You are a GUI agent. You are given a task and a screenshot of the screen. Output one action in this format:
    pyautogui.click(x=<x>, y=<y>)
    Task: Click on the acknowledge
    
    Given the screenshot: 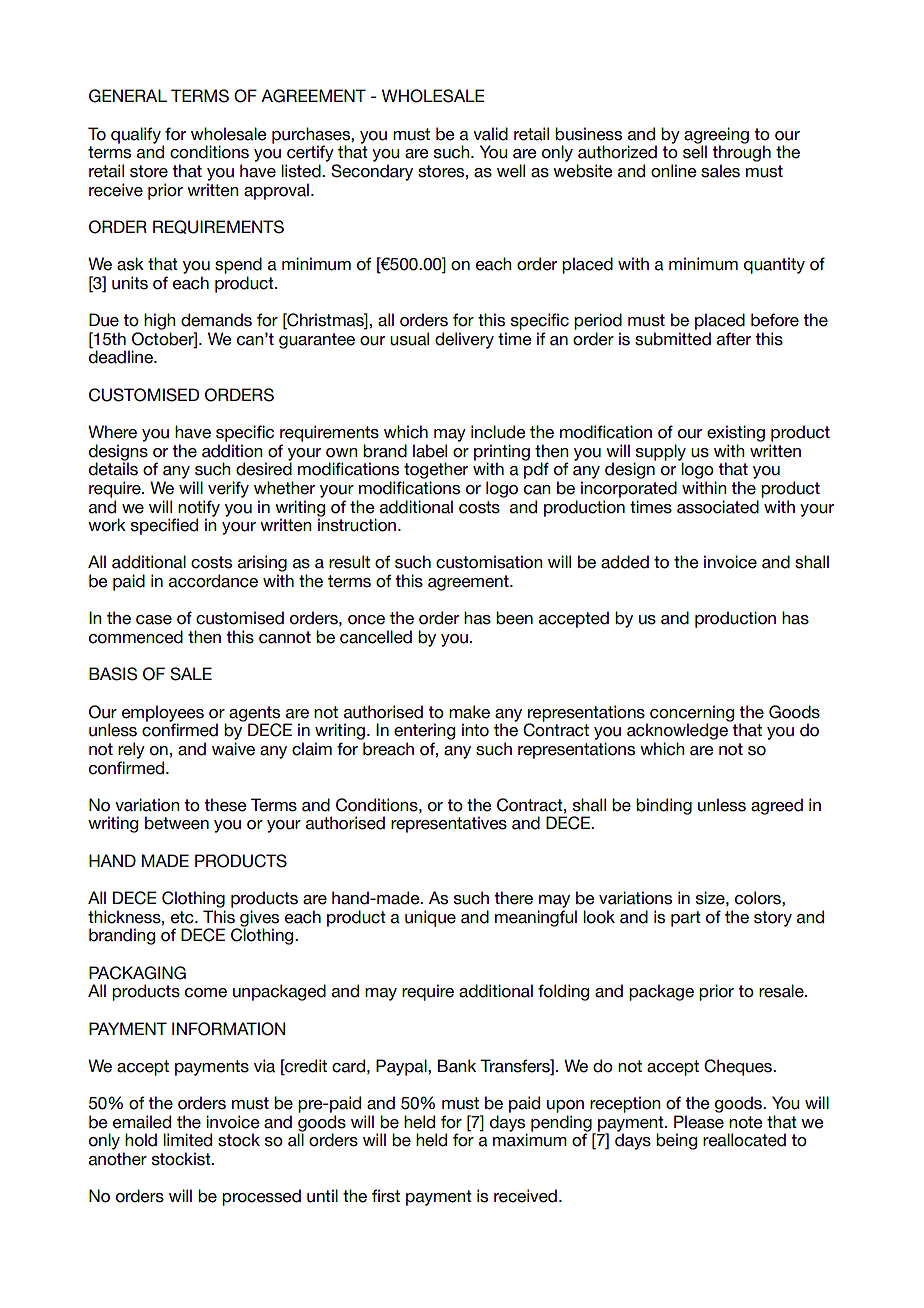 What is the action you would take?
    pyautogui.click(x=677, y=731)
